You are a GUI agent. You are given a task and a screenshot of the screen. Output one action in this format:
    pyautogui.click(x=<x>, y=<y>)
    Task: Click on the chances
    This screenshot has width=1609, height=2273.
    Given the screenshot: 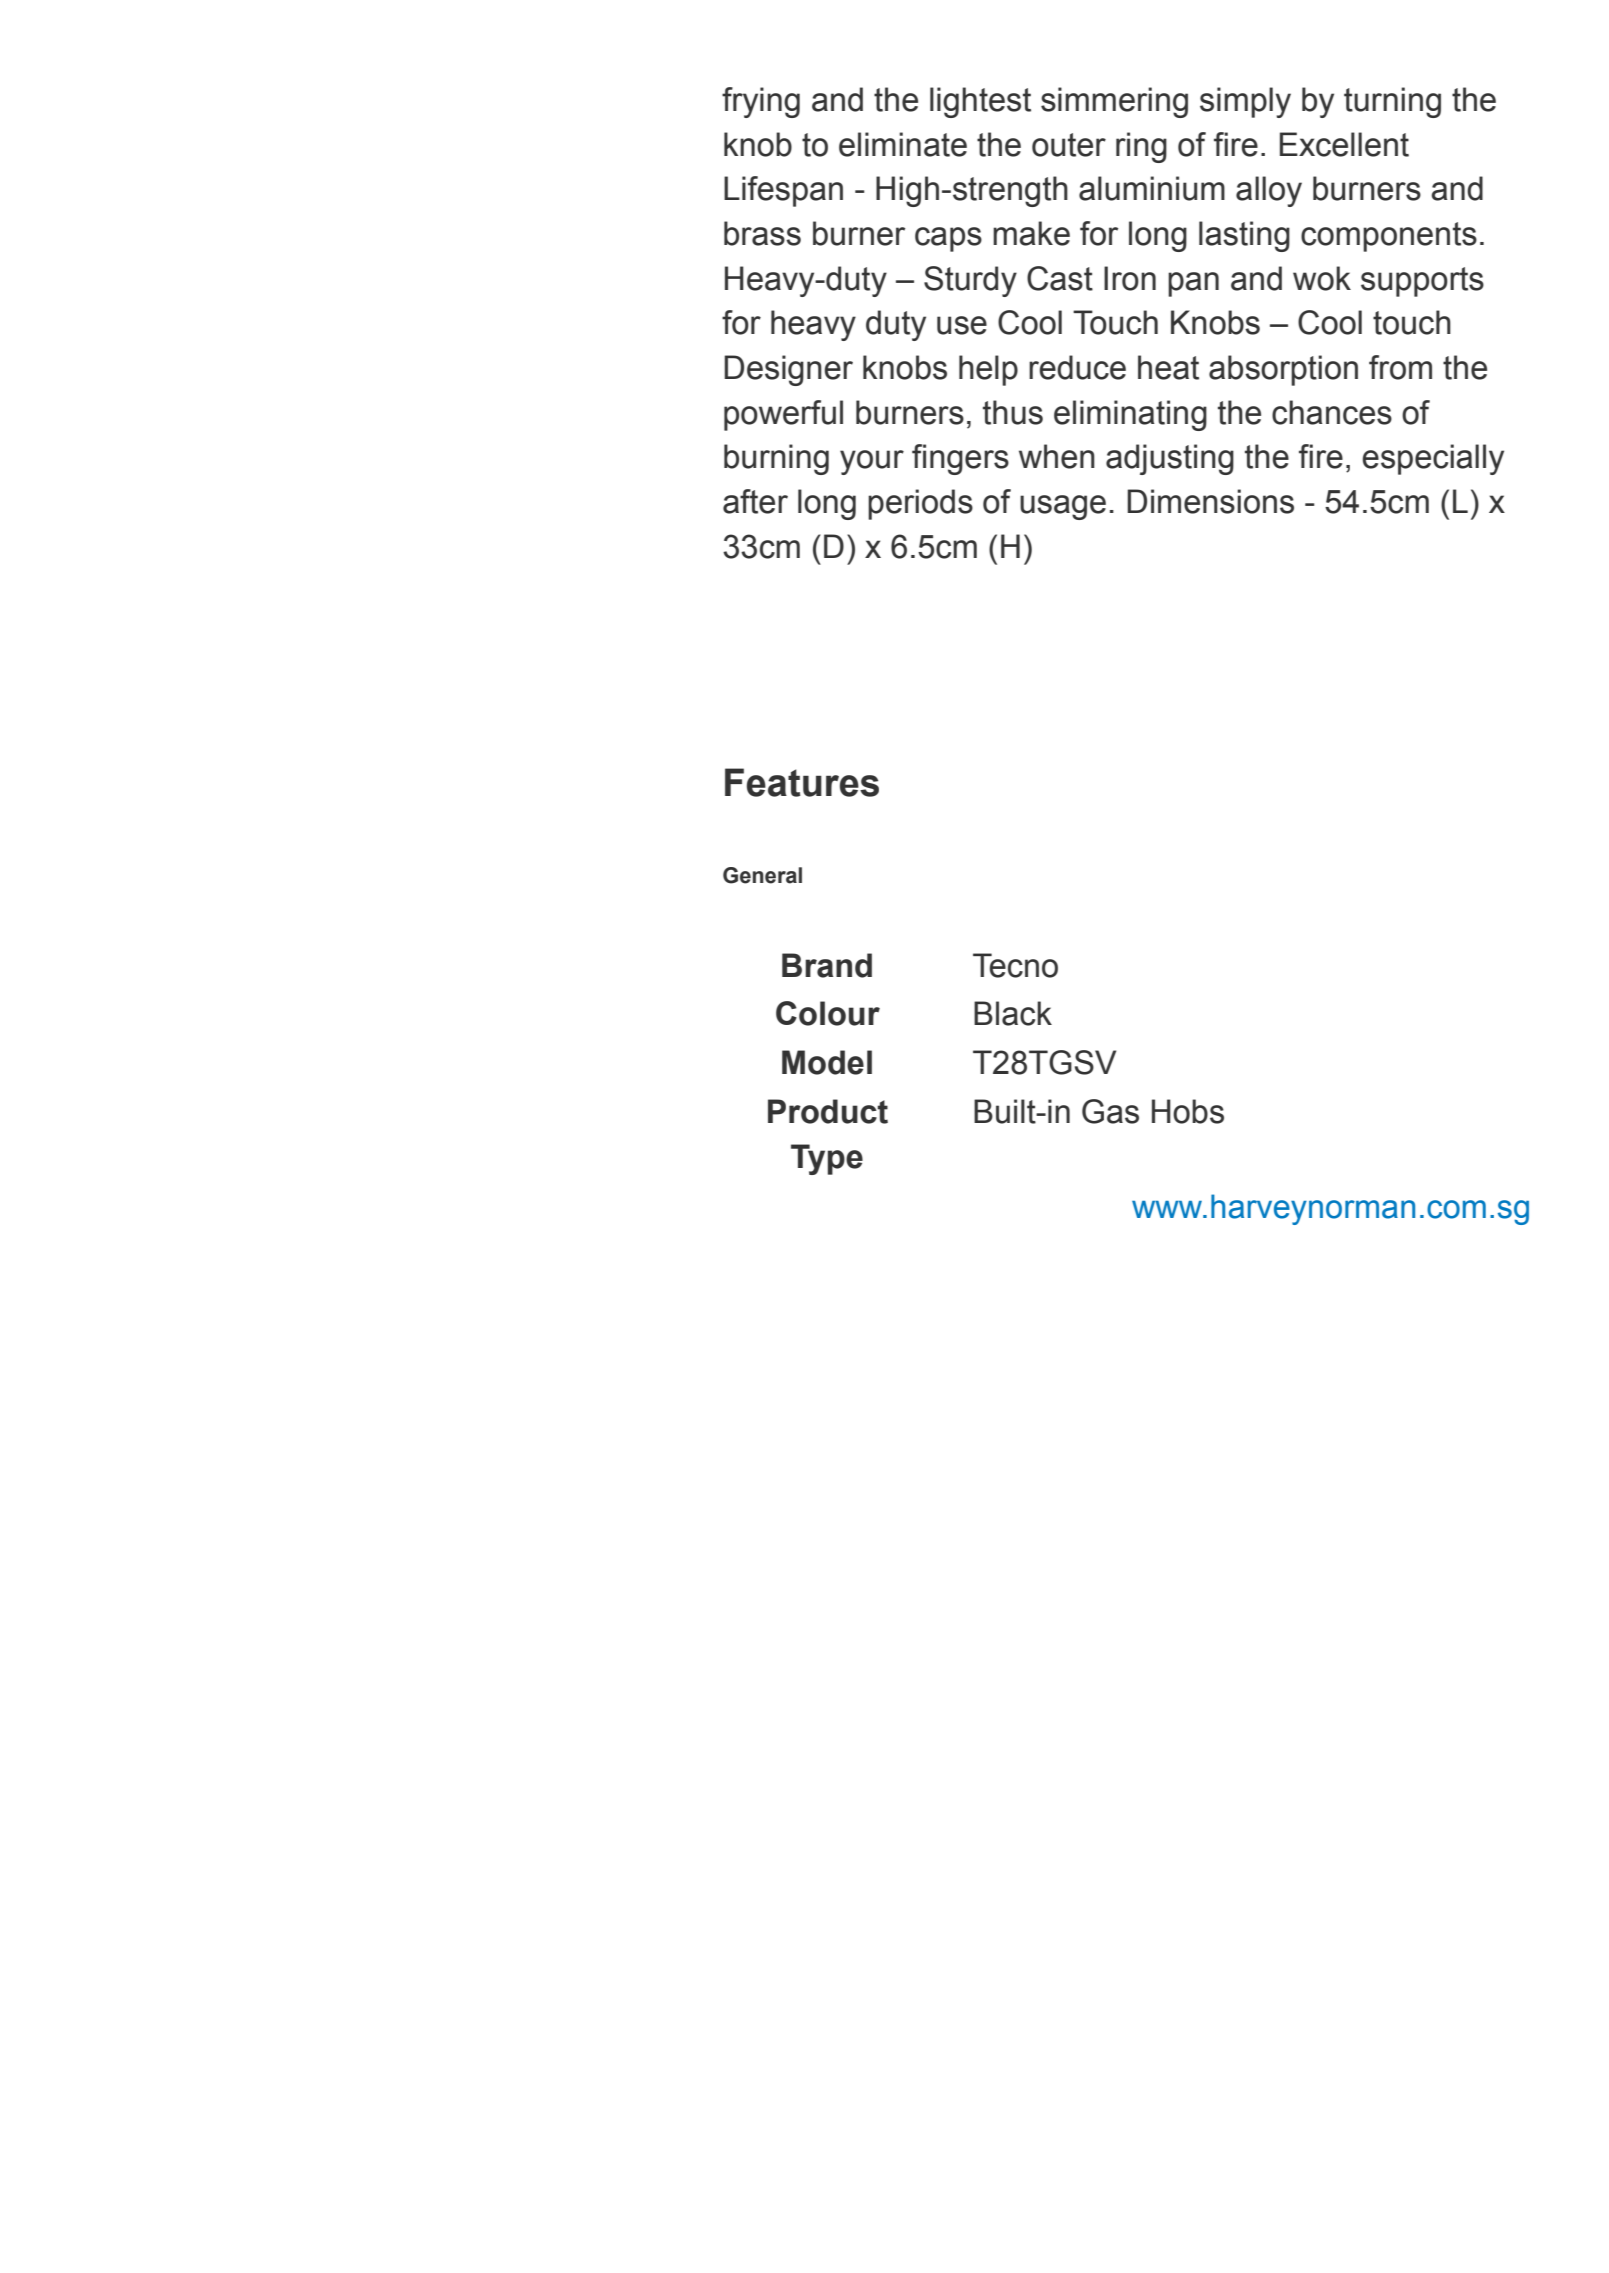 What is the action you would take?
    pyautogui.click(x=1332, y=412)
